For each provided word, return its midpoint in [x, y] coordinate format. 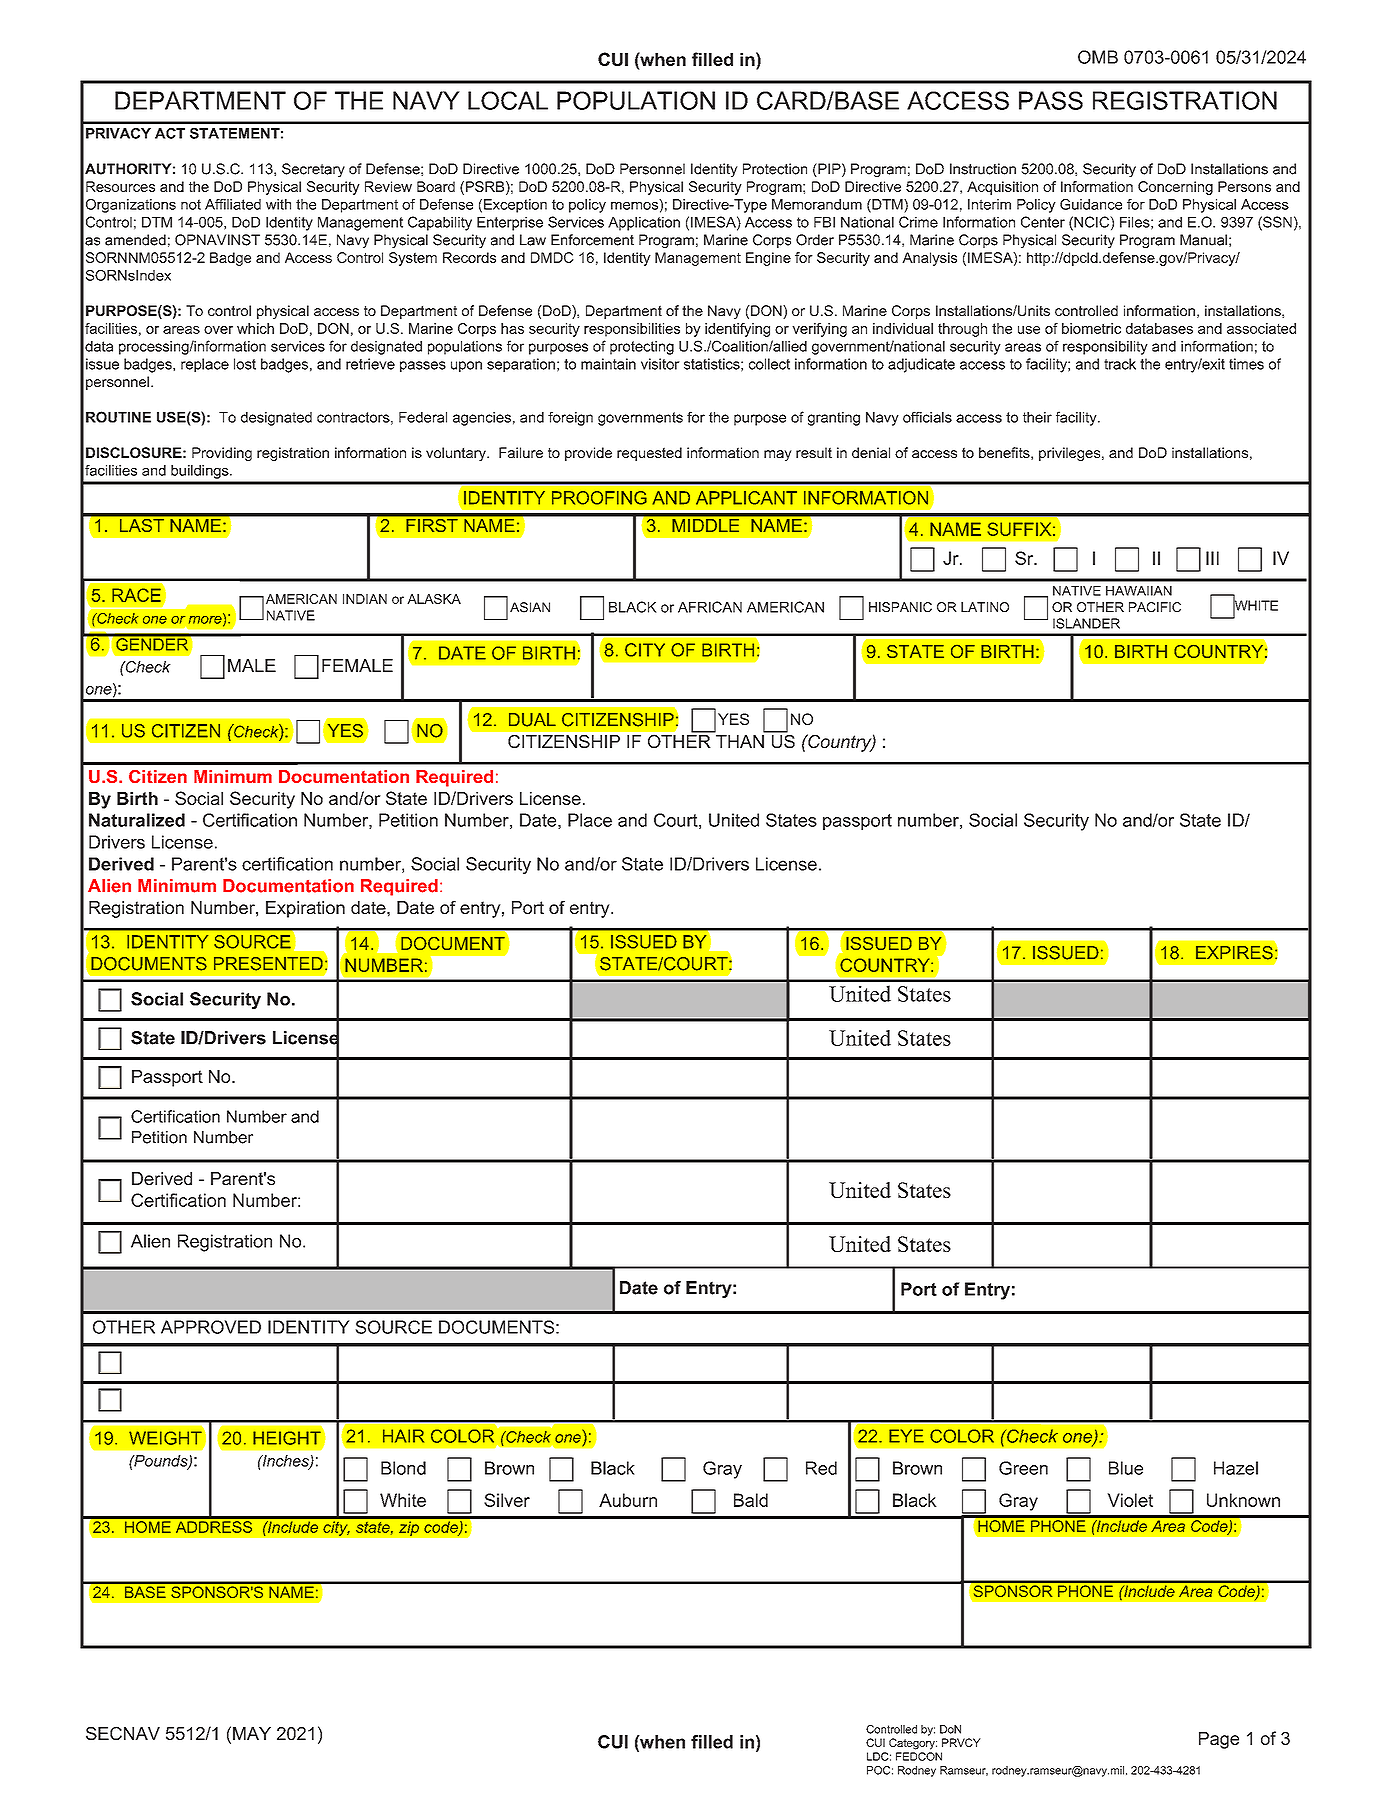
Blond [403, 1468]
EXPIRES [1234, 953]
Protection [775, 169]
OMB [1098, 57]
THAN [740, 741]
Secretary [313, 170]
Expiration [305, 909]
